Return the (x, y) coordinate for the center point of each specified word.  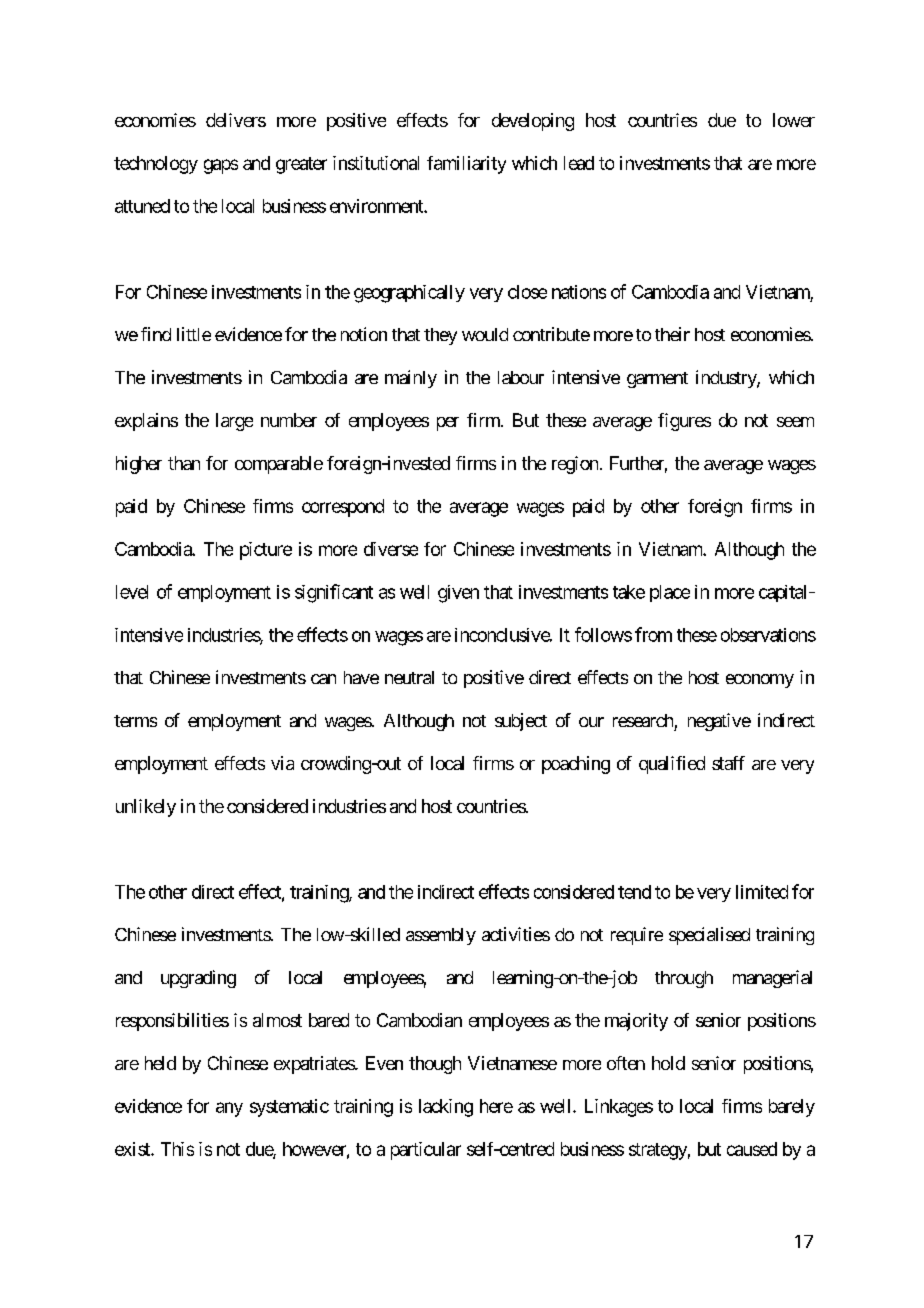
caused (752, 1149)
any (229, 1109)
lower (794, 120)
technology (156, 165)
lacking (446, 1108)
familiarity (466, 165)
